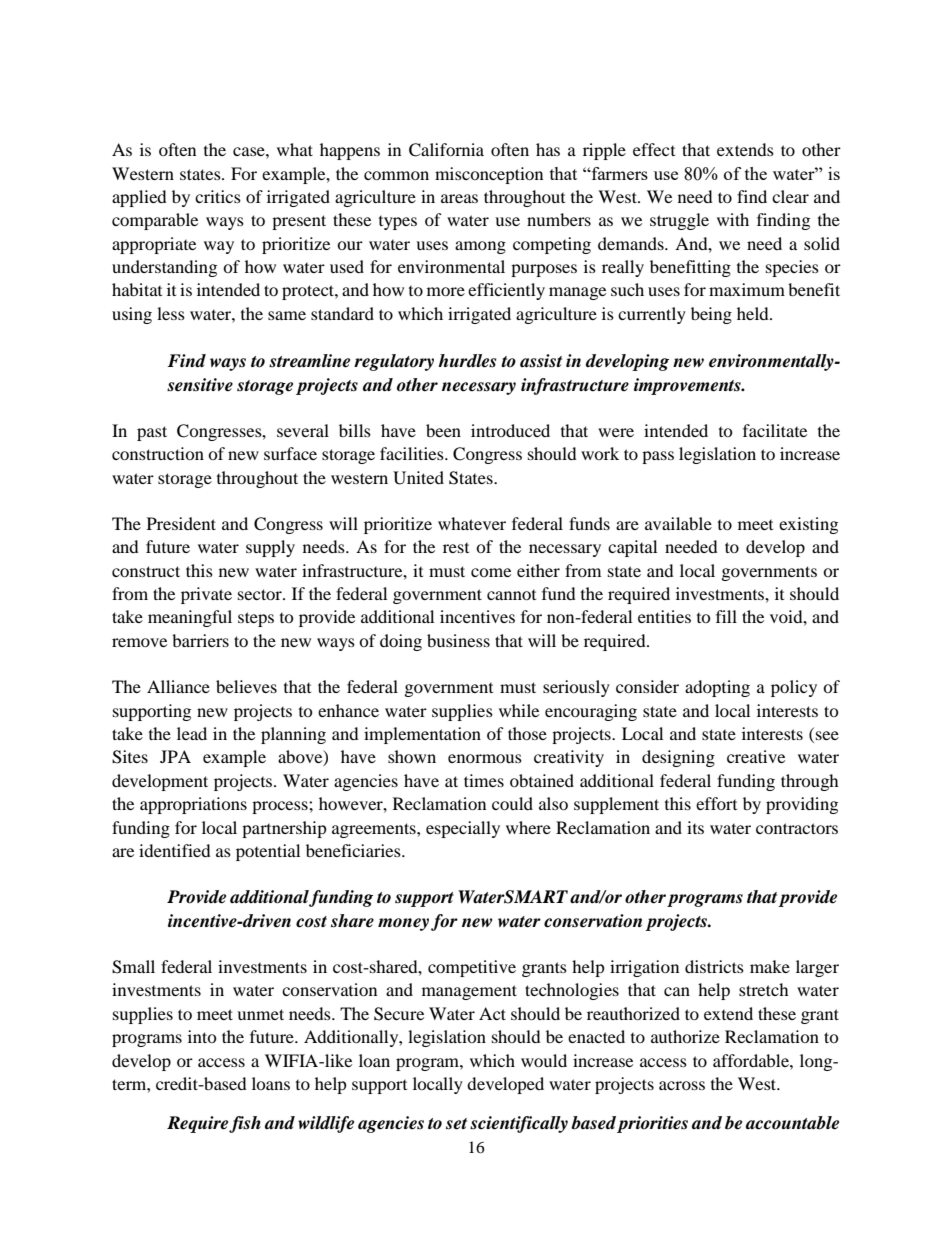 The width and height of the page is (952, 1233). What do you see at coordinates (485, 758) in the page?
I see `enormous` at bounding box center [485, 758].
